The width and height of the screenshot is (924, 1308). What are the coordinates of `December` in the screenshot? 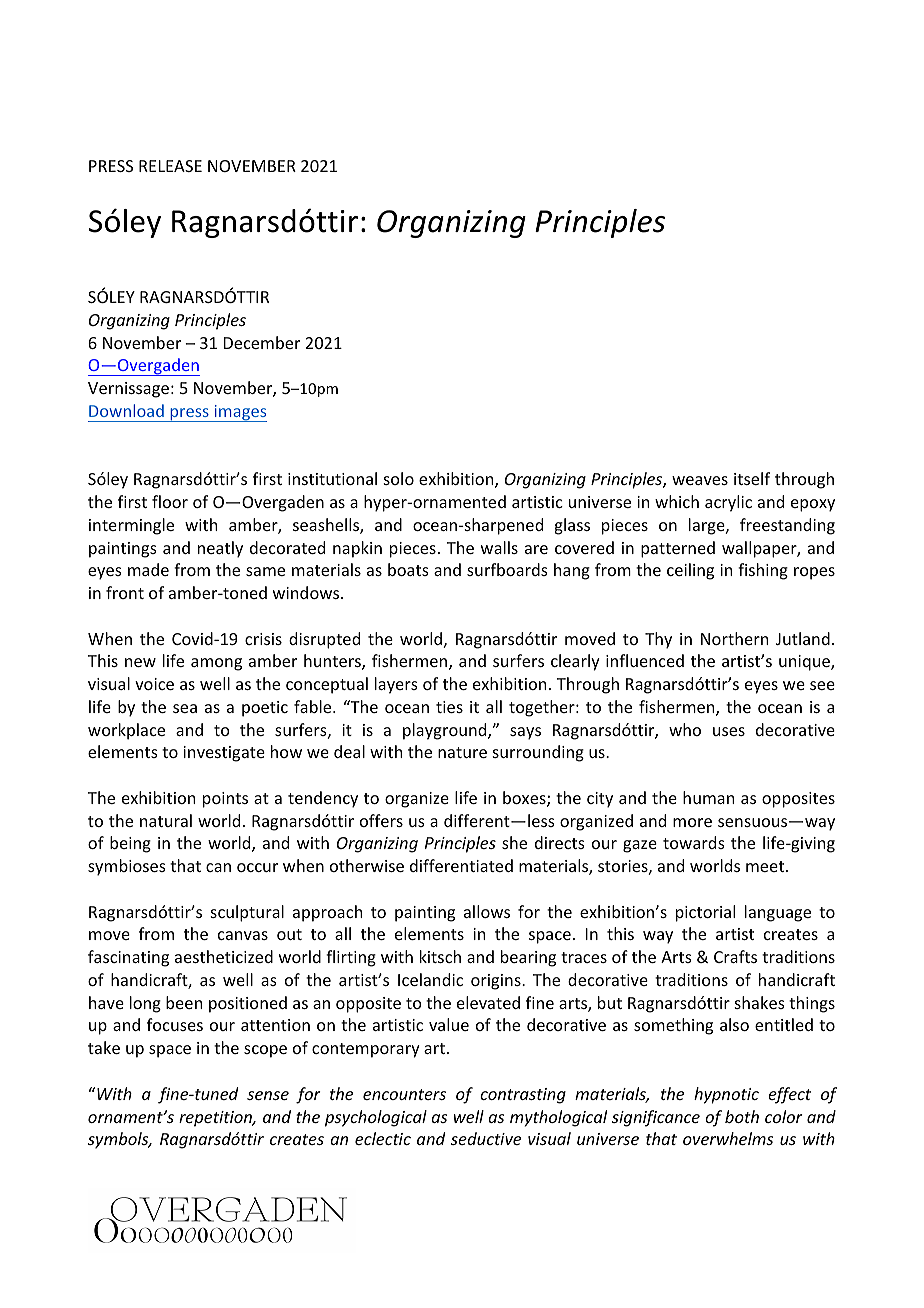 It's located at (262, 342).
